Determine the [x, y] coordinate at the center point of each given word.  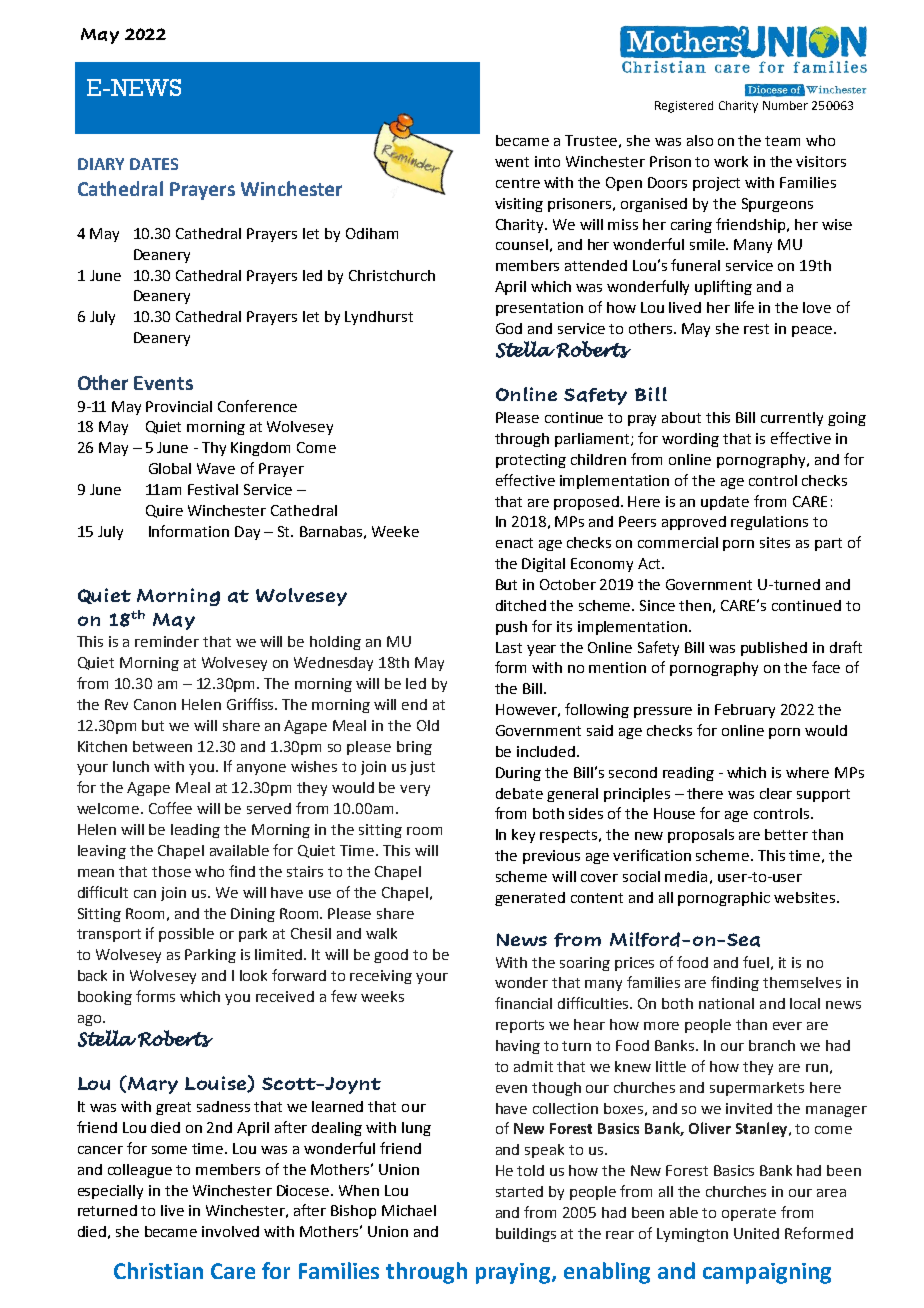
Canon [155, 704]
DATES [154, 164]
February [745, 711]
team [782, 141]
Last [509, 647]
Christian [158, 1270]
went [512, 162]
